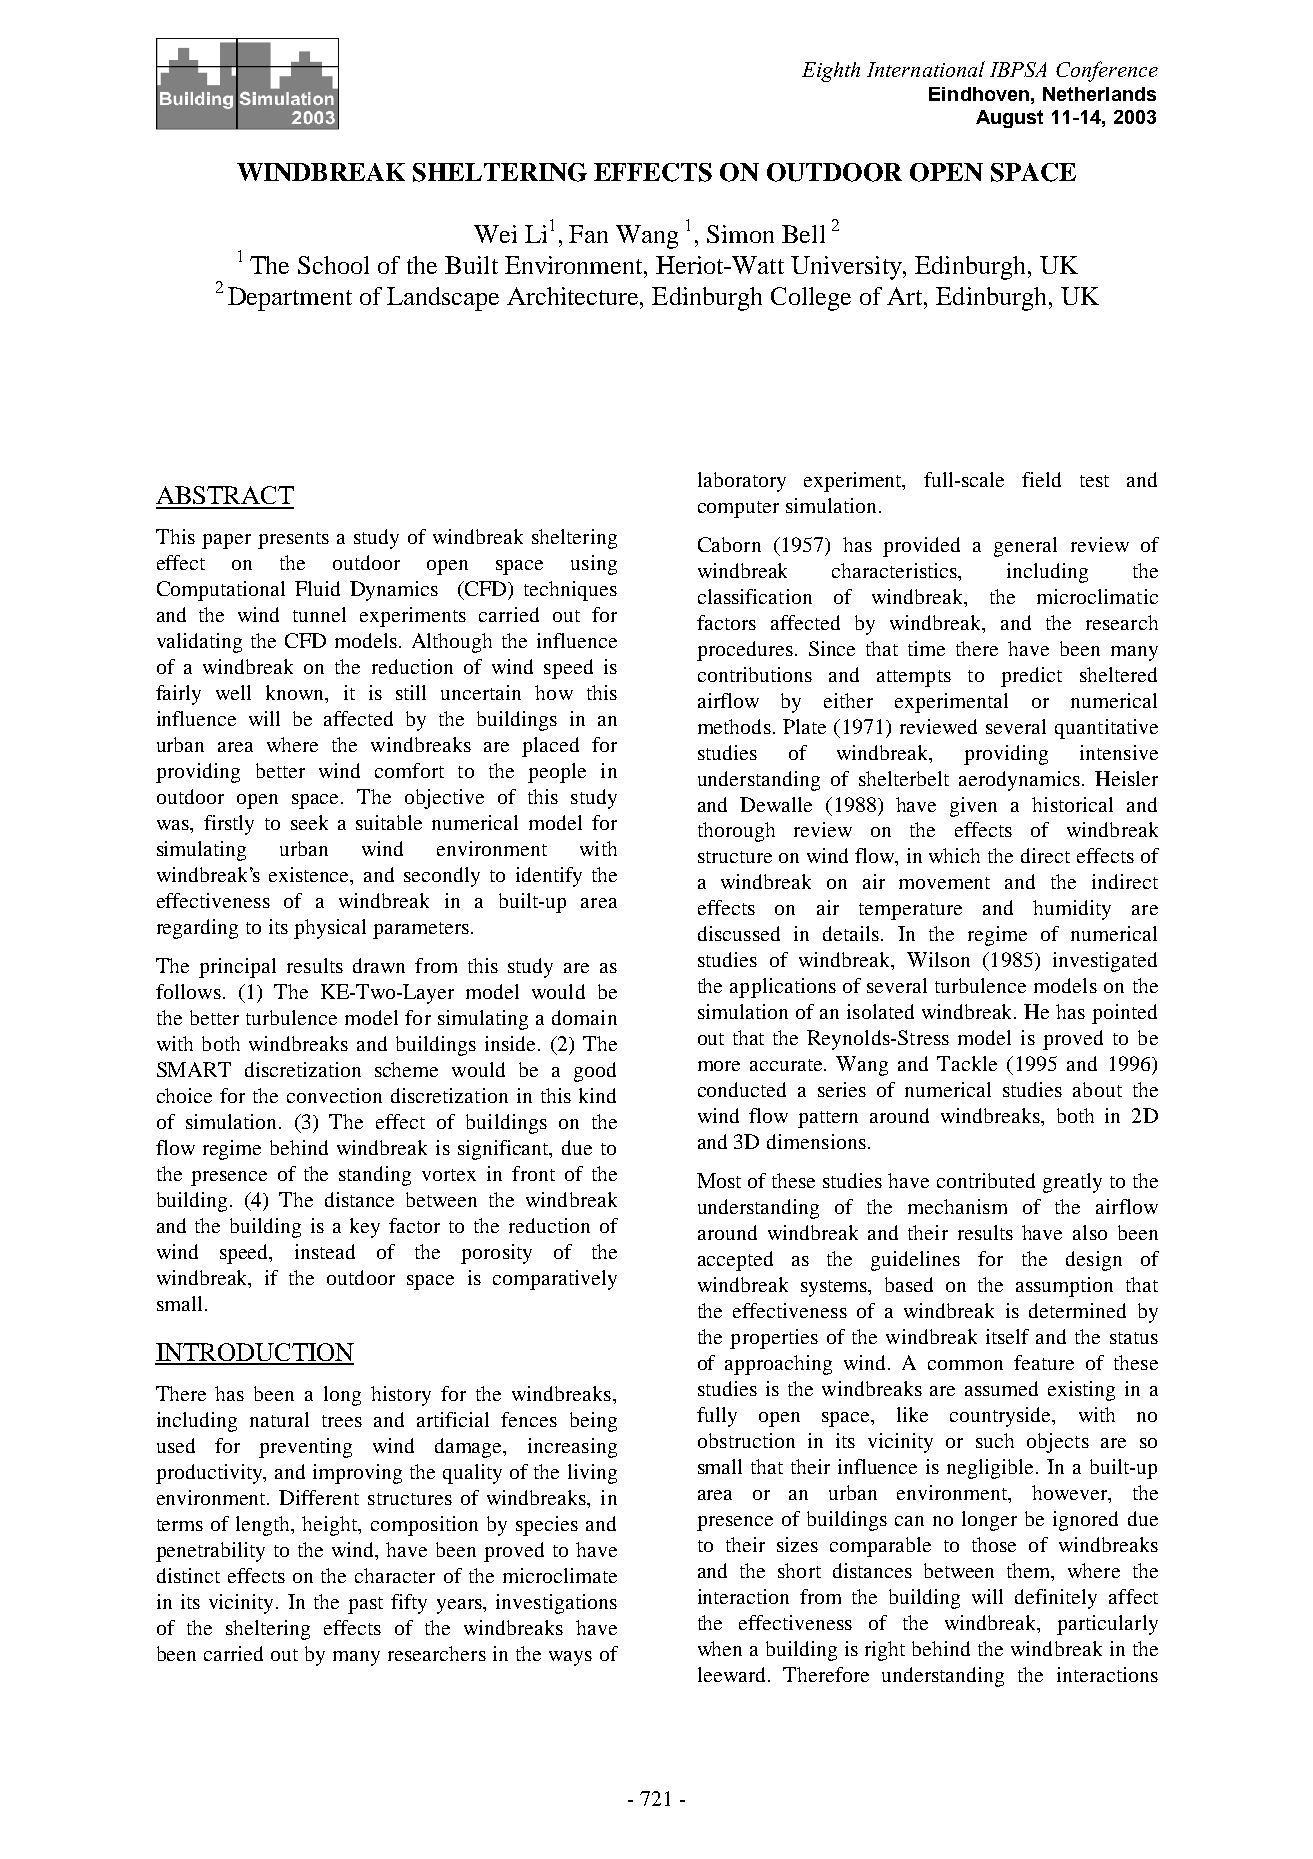 This document has height=1859, width=1313. What do you see at coordinates (310, 876) in the document?
I see `existence` at bounding box center [310, 876].
